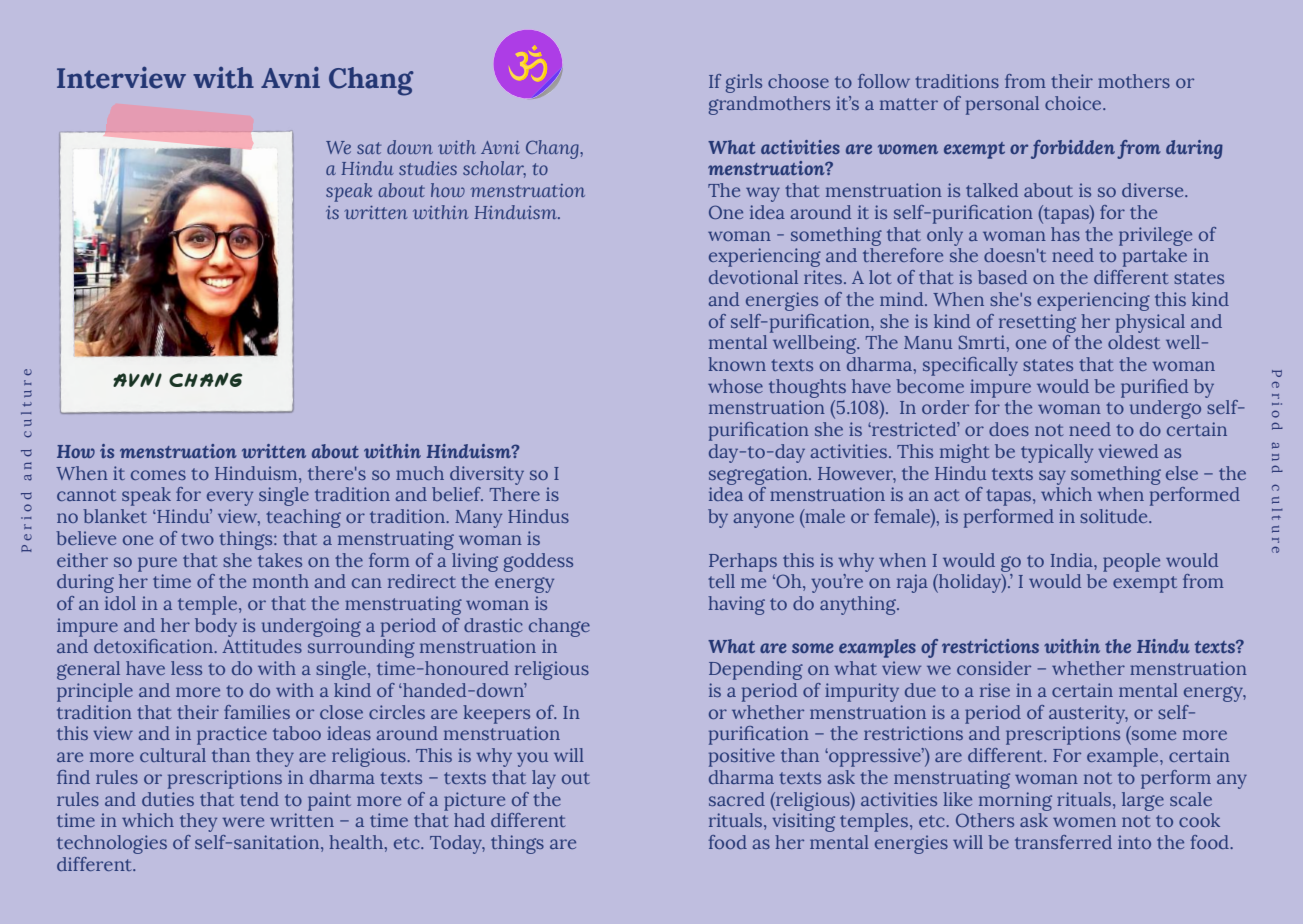  Describe the element at coordinates (369, 148) in the document. I see `sat` at that location.
